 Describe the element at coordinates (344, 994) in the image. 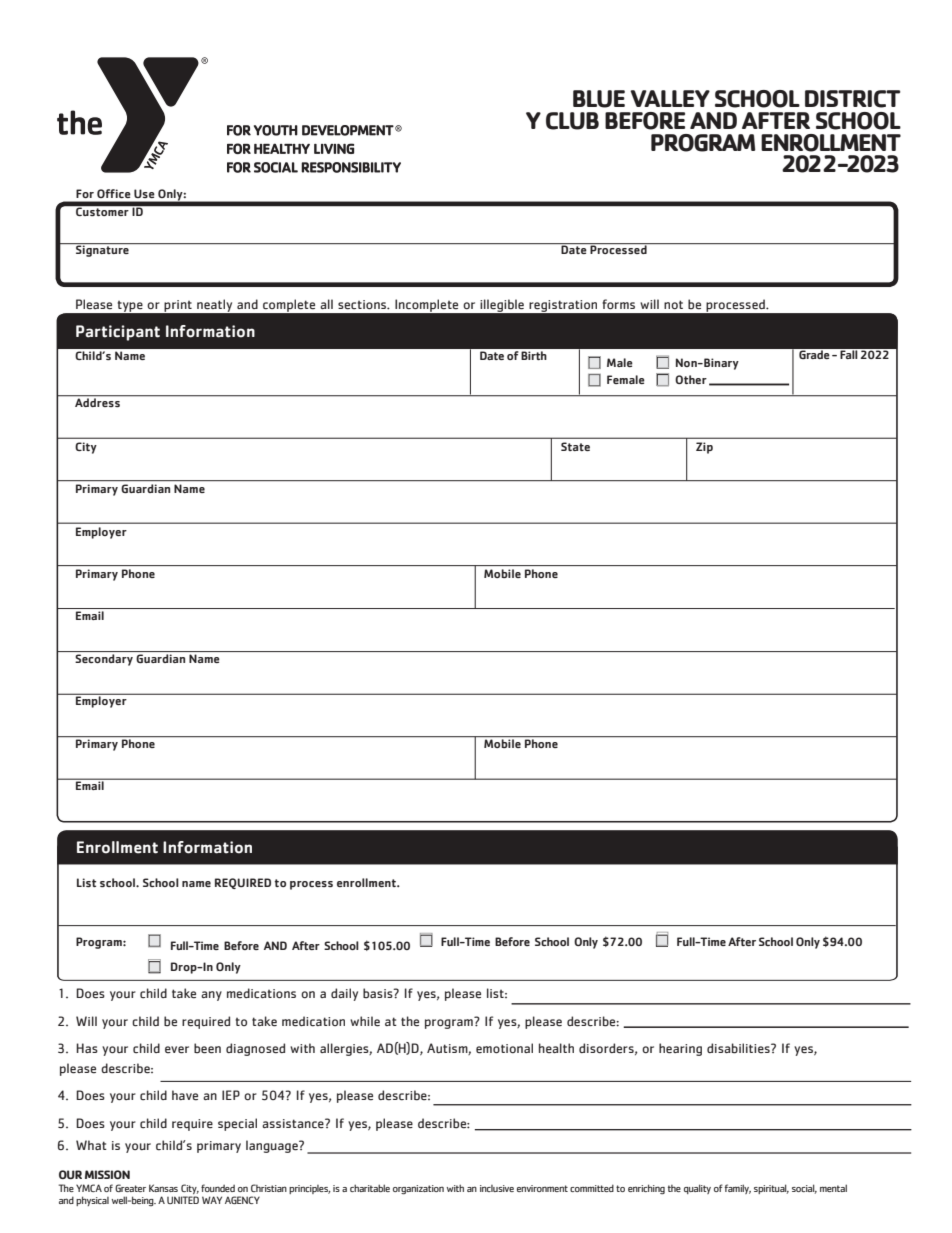

I see `daily` at that location.
